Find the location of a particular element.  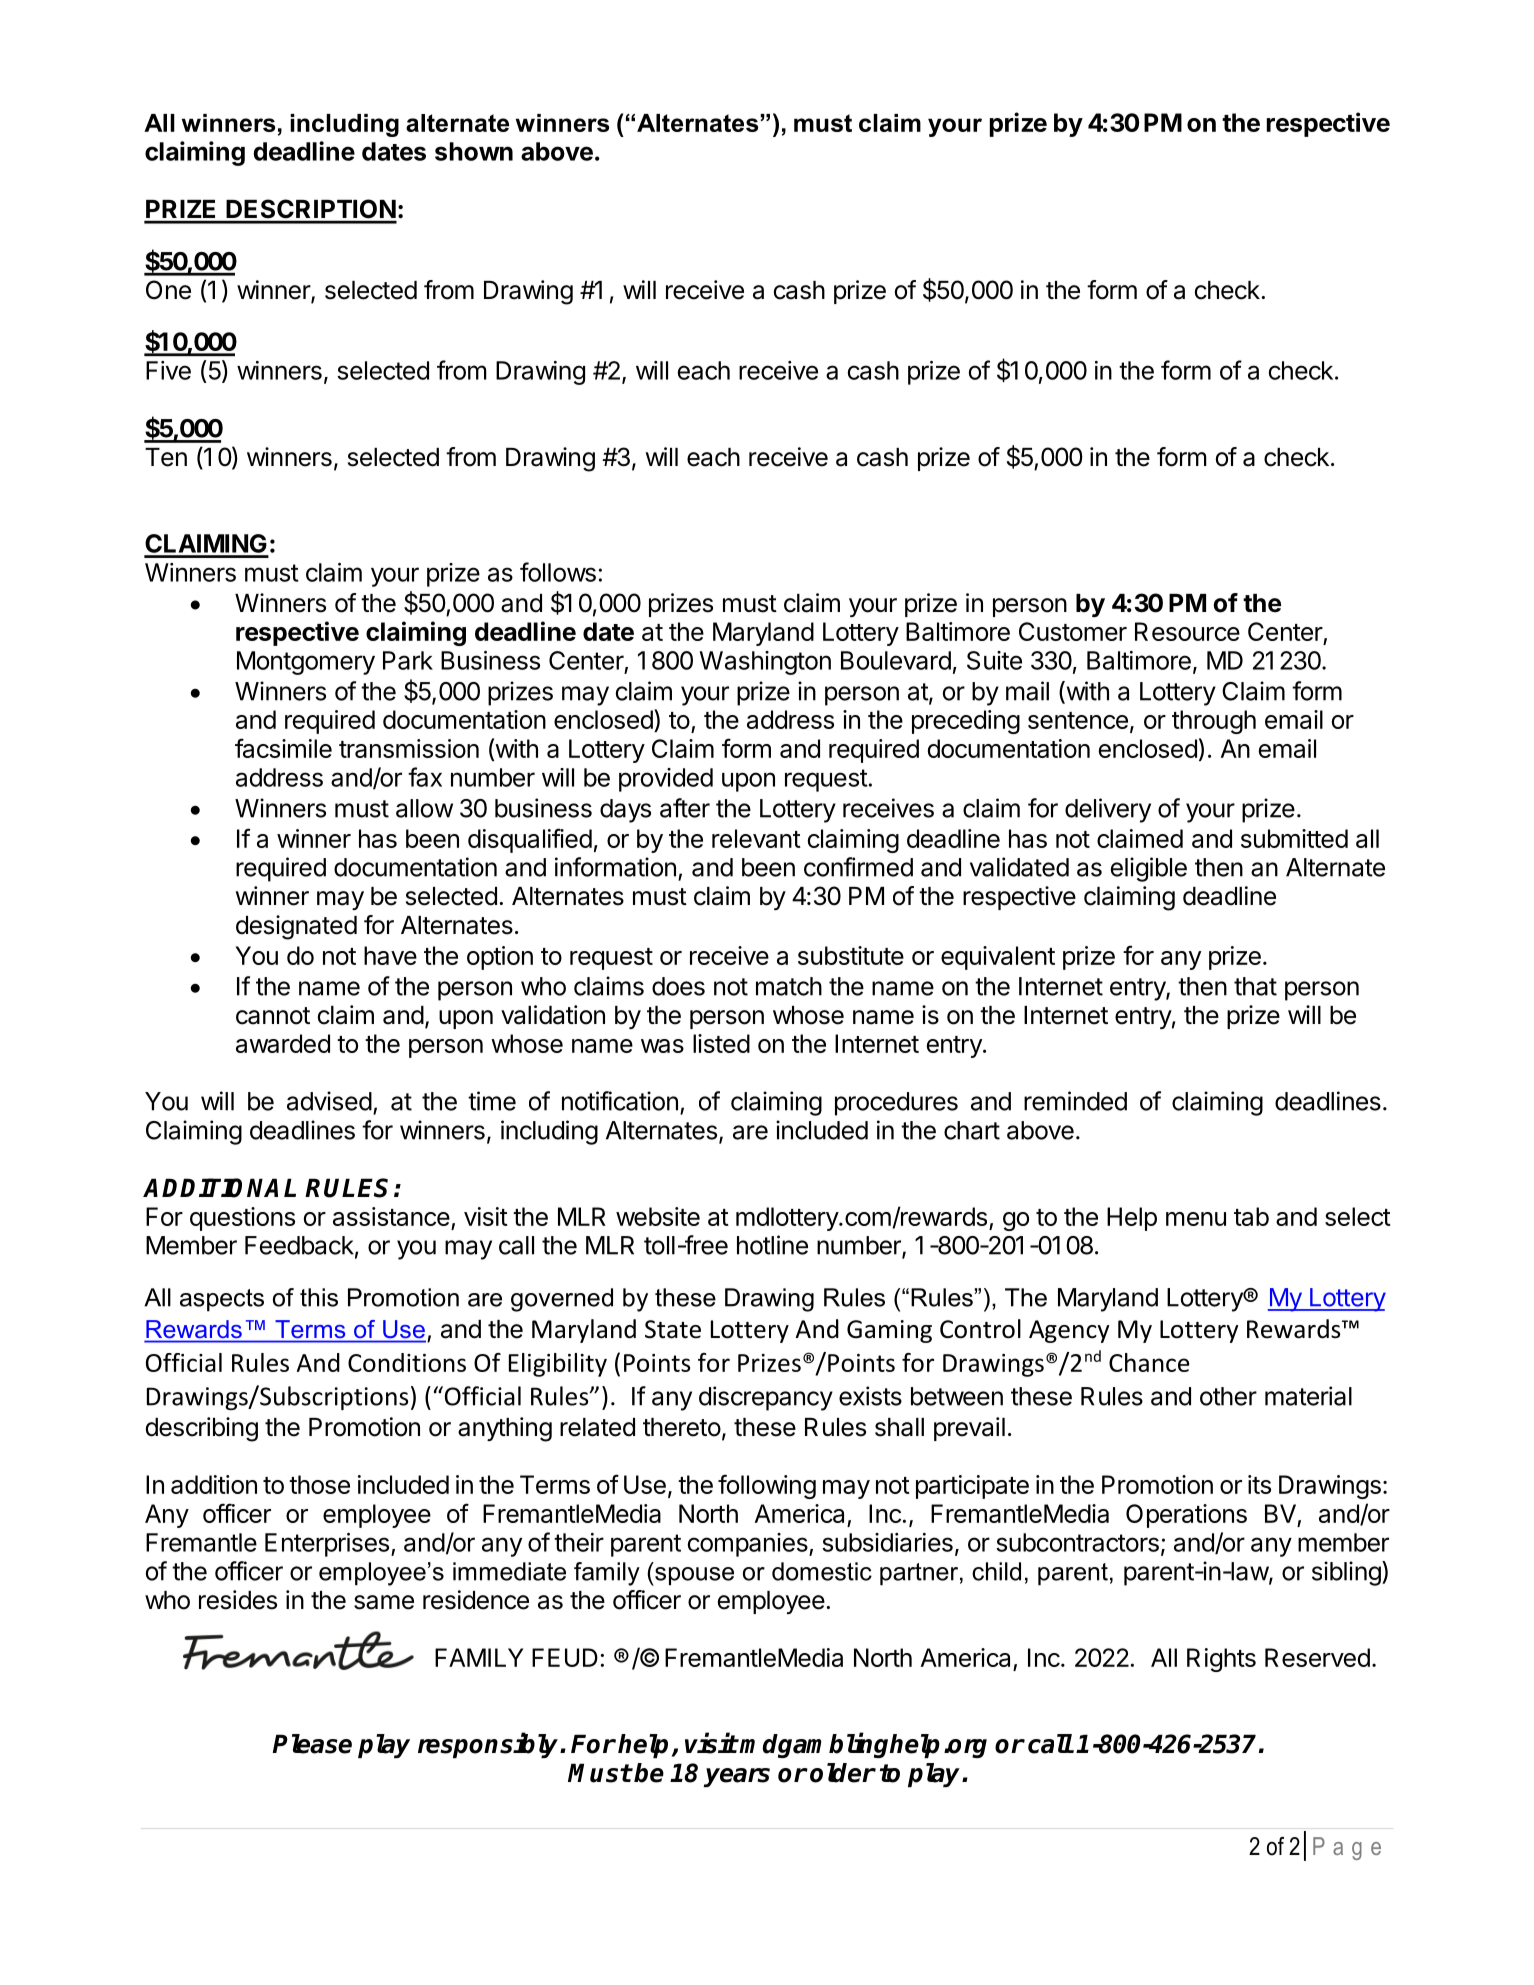

years is located at coordinates (736, 1777).
